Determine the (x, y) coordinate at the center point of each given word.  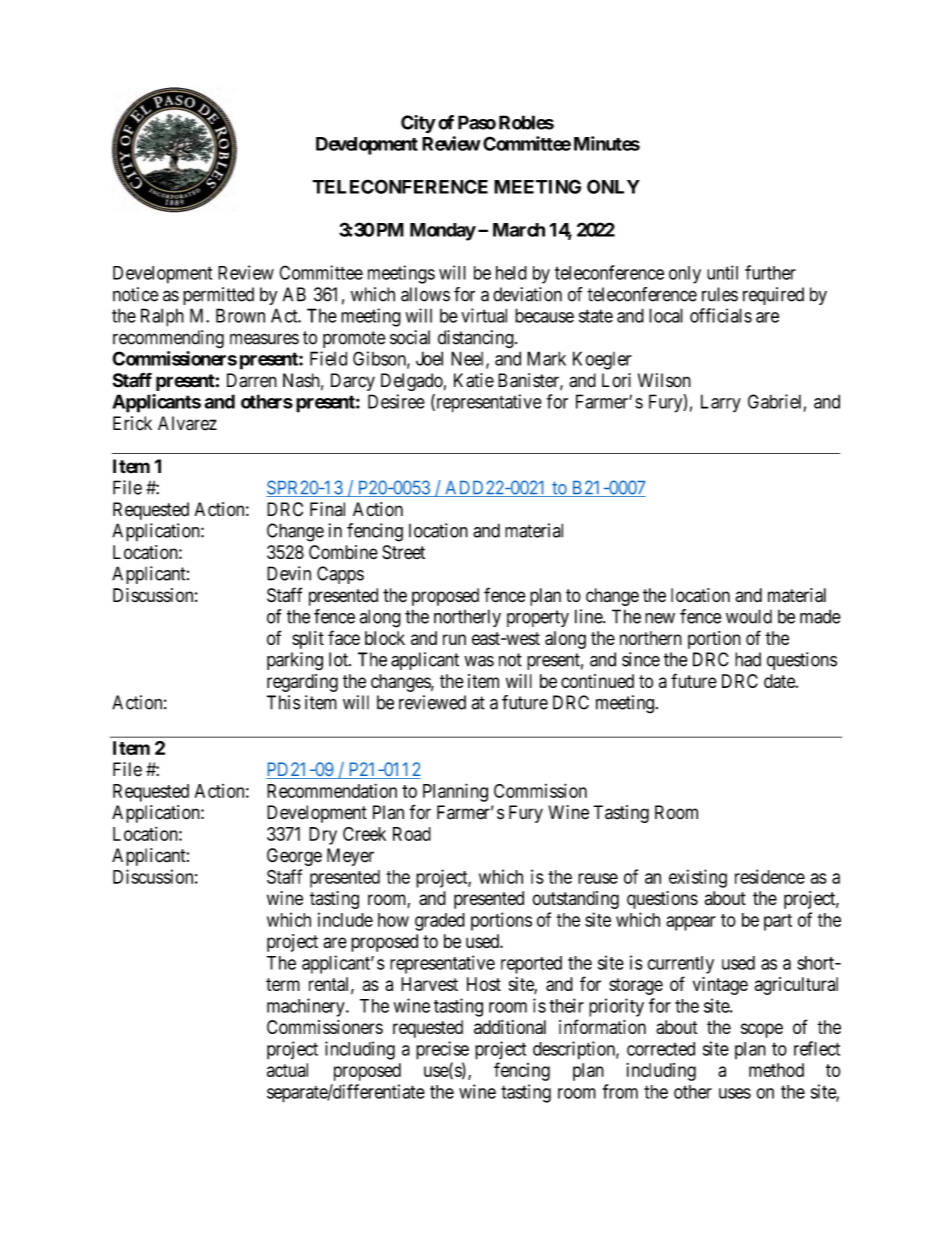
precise (442, 1050)
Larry (721, 403)
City (418, 124)
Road (412, 834)
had (748, 659)
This (284, 702)
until (722, 272)
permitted (218, 296)
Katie (474, 380)
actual (287, 1070)
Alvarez (187, 423)
